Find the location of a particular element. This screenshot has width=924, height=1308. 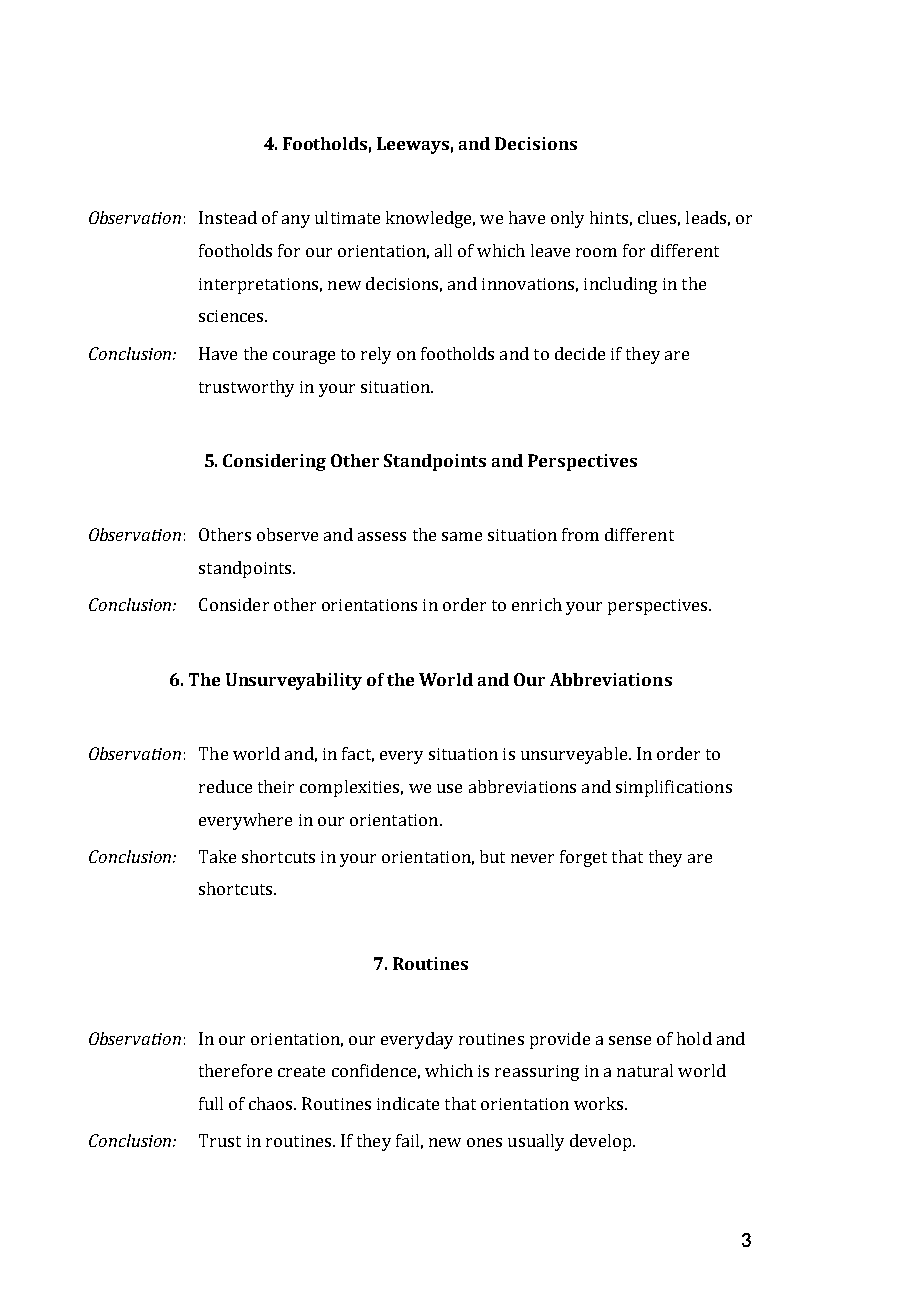

use is located at coordinates (449, 788).
